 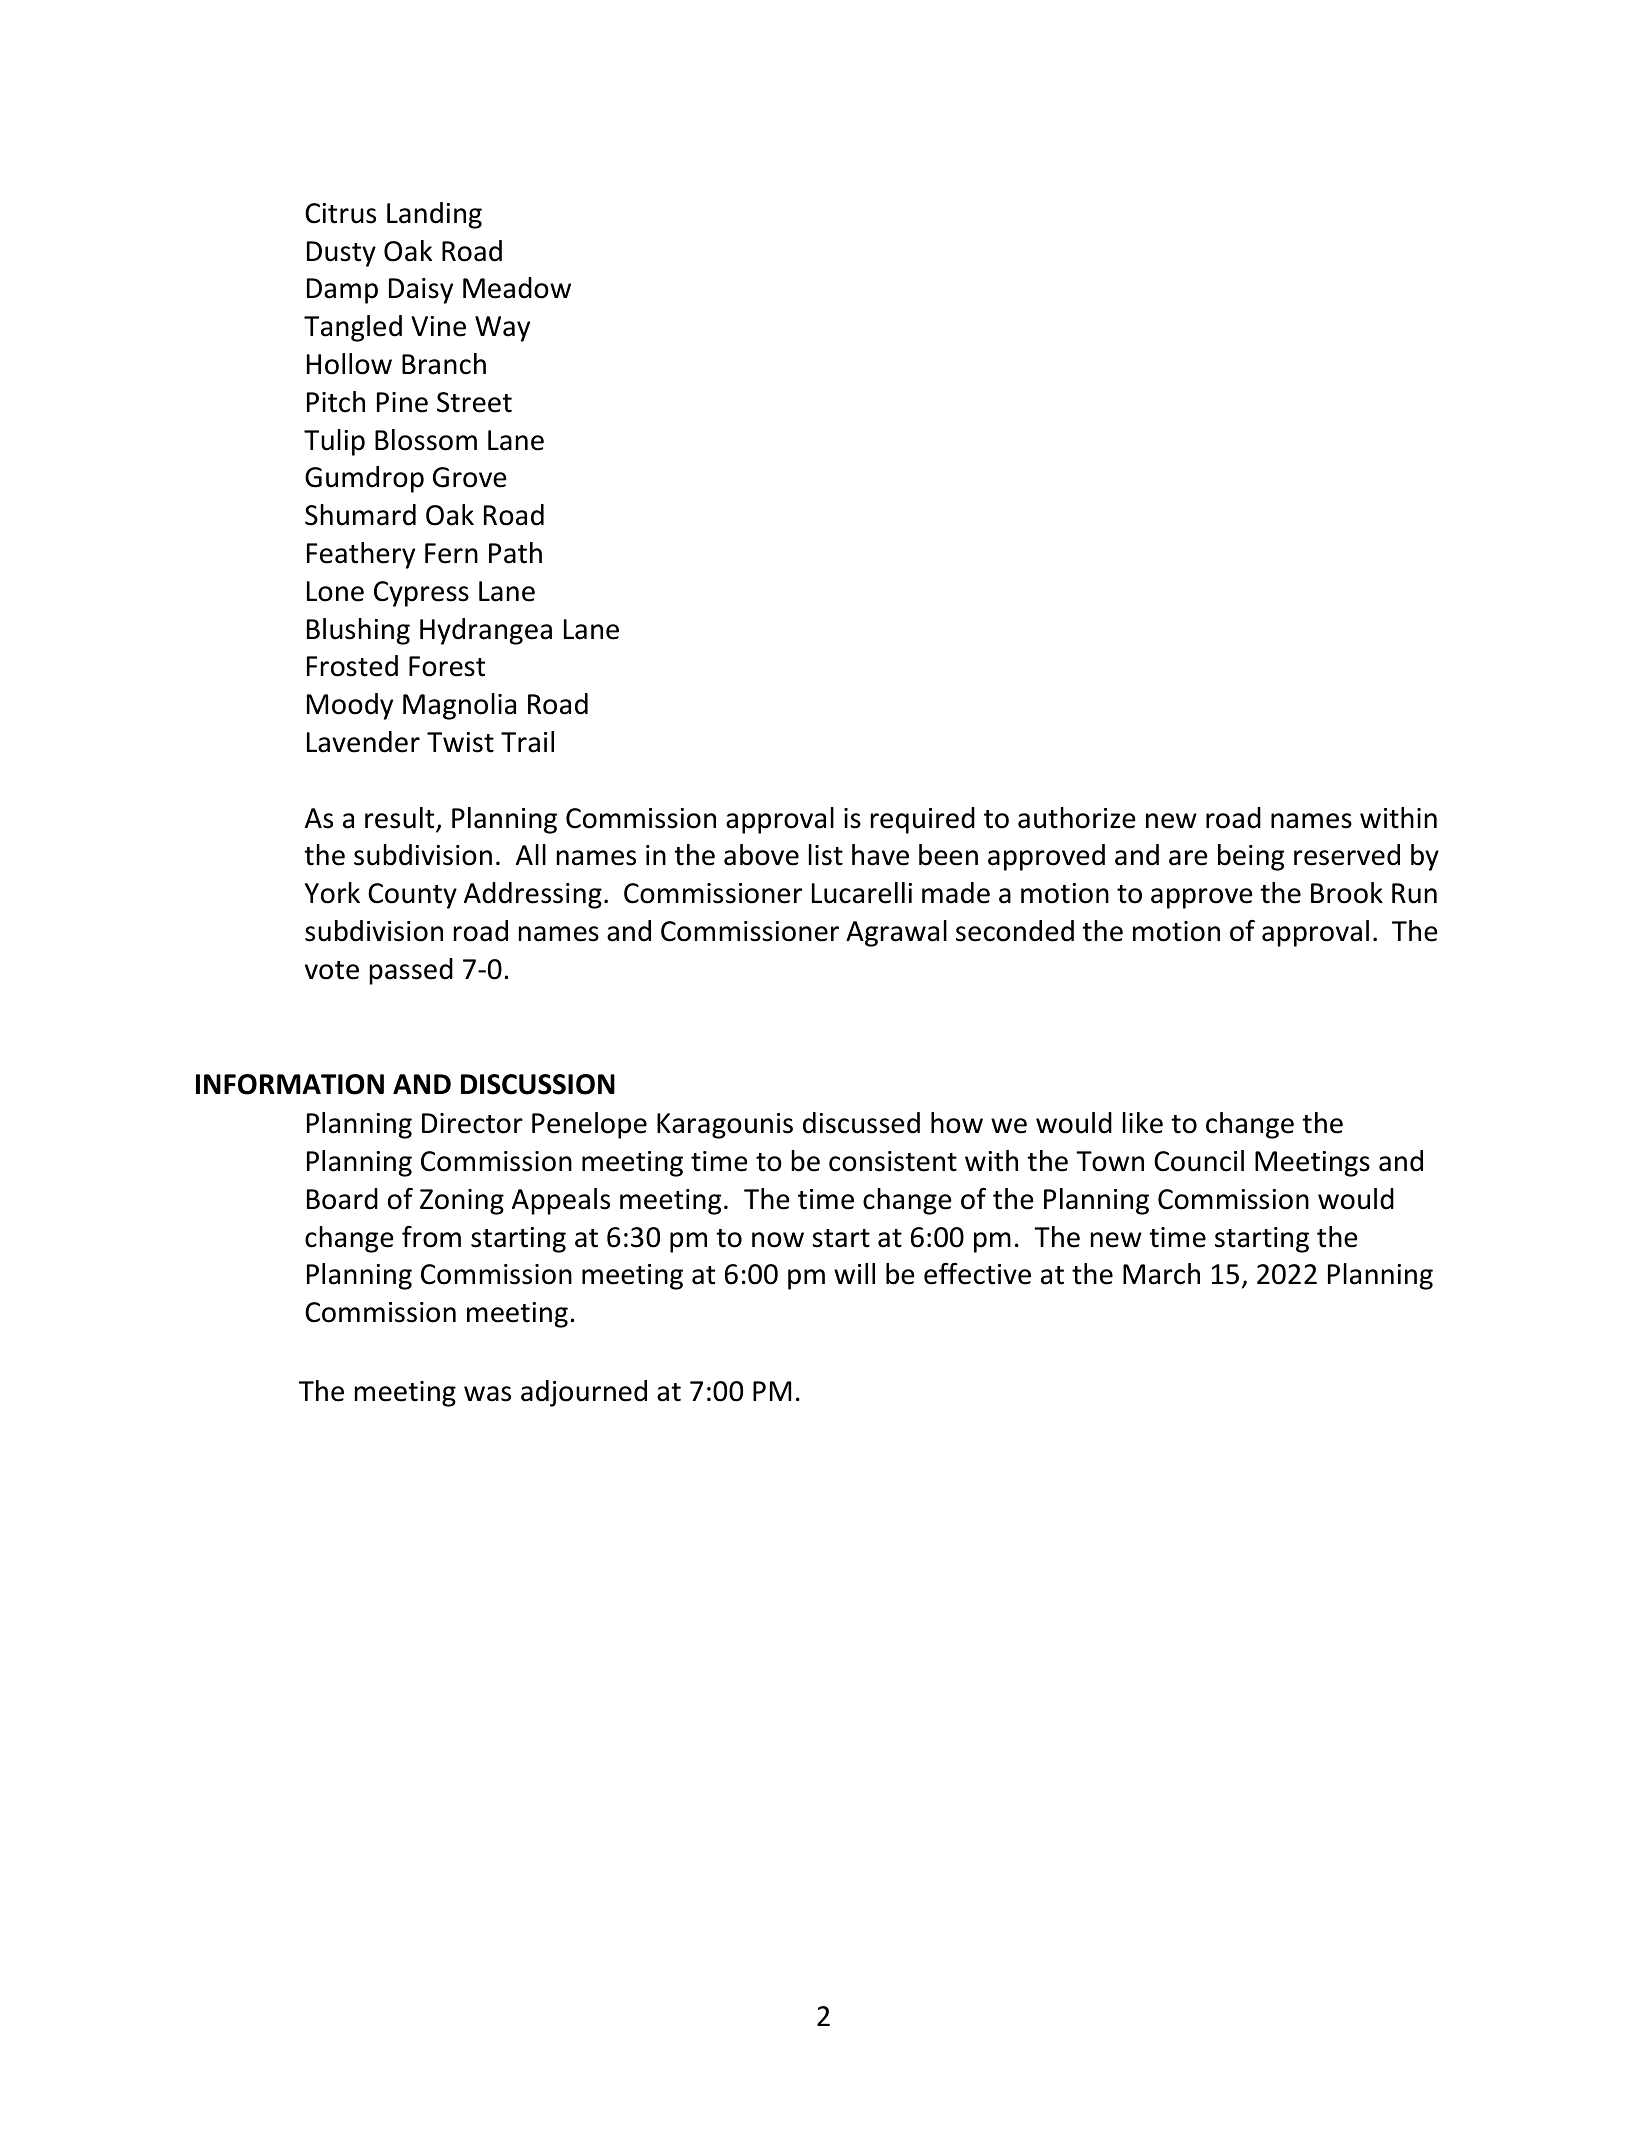 What do you see at coordinates (438, 326) in the page?
I see `Vine` at bounding box center [438, 326].
